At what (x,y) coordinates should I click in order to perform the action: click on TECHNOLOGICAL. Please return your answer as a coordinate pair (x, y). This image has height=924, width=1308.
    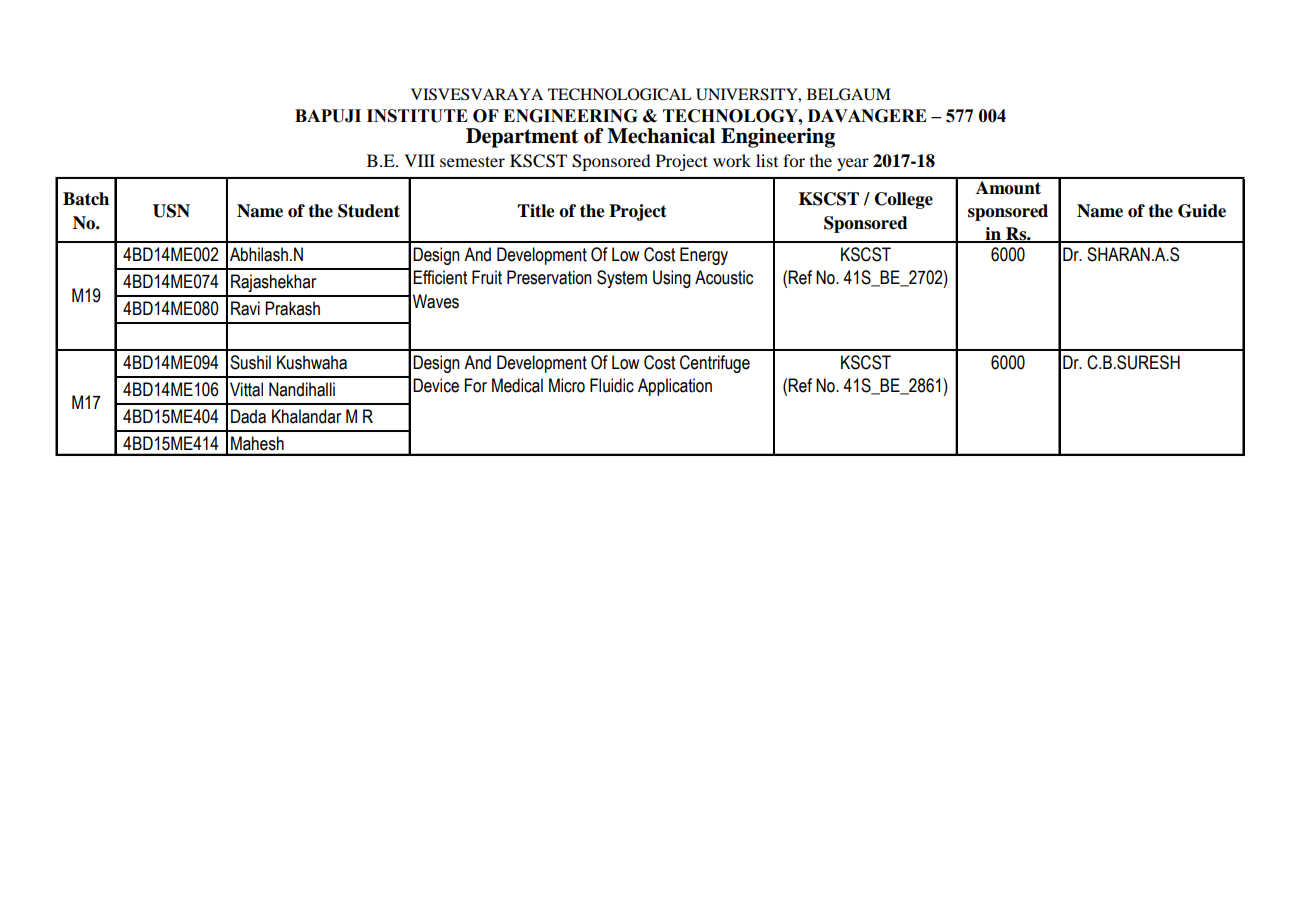
    Looking at the image, I should click on (620, 94).
